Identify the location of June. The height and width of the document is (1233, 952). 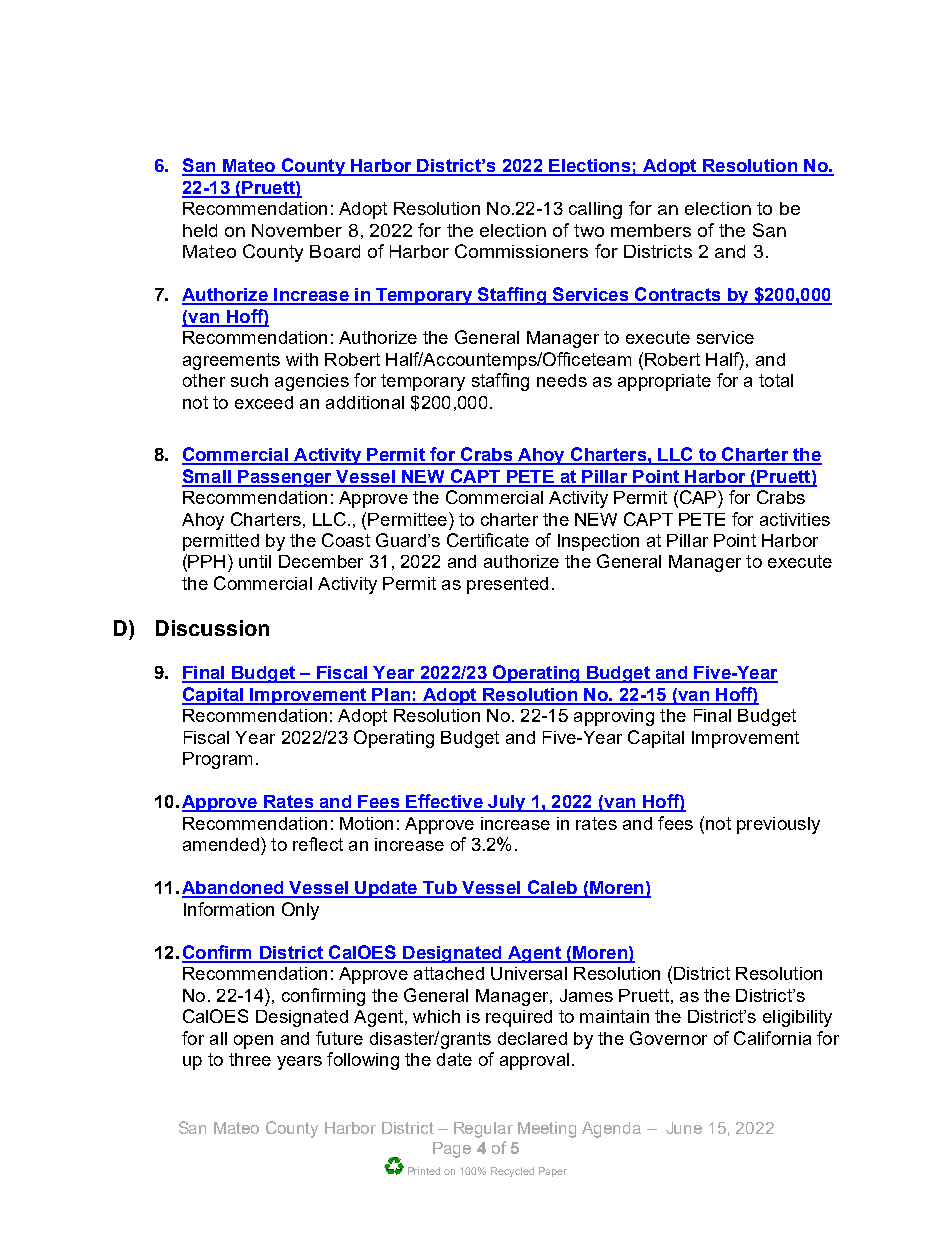
(684, 1128).
